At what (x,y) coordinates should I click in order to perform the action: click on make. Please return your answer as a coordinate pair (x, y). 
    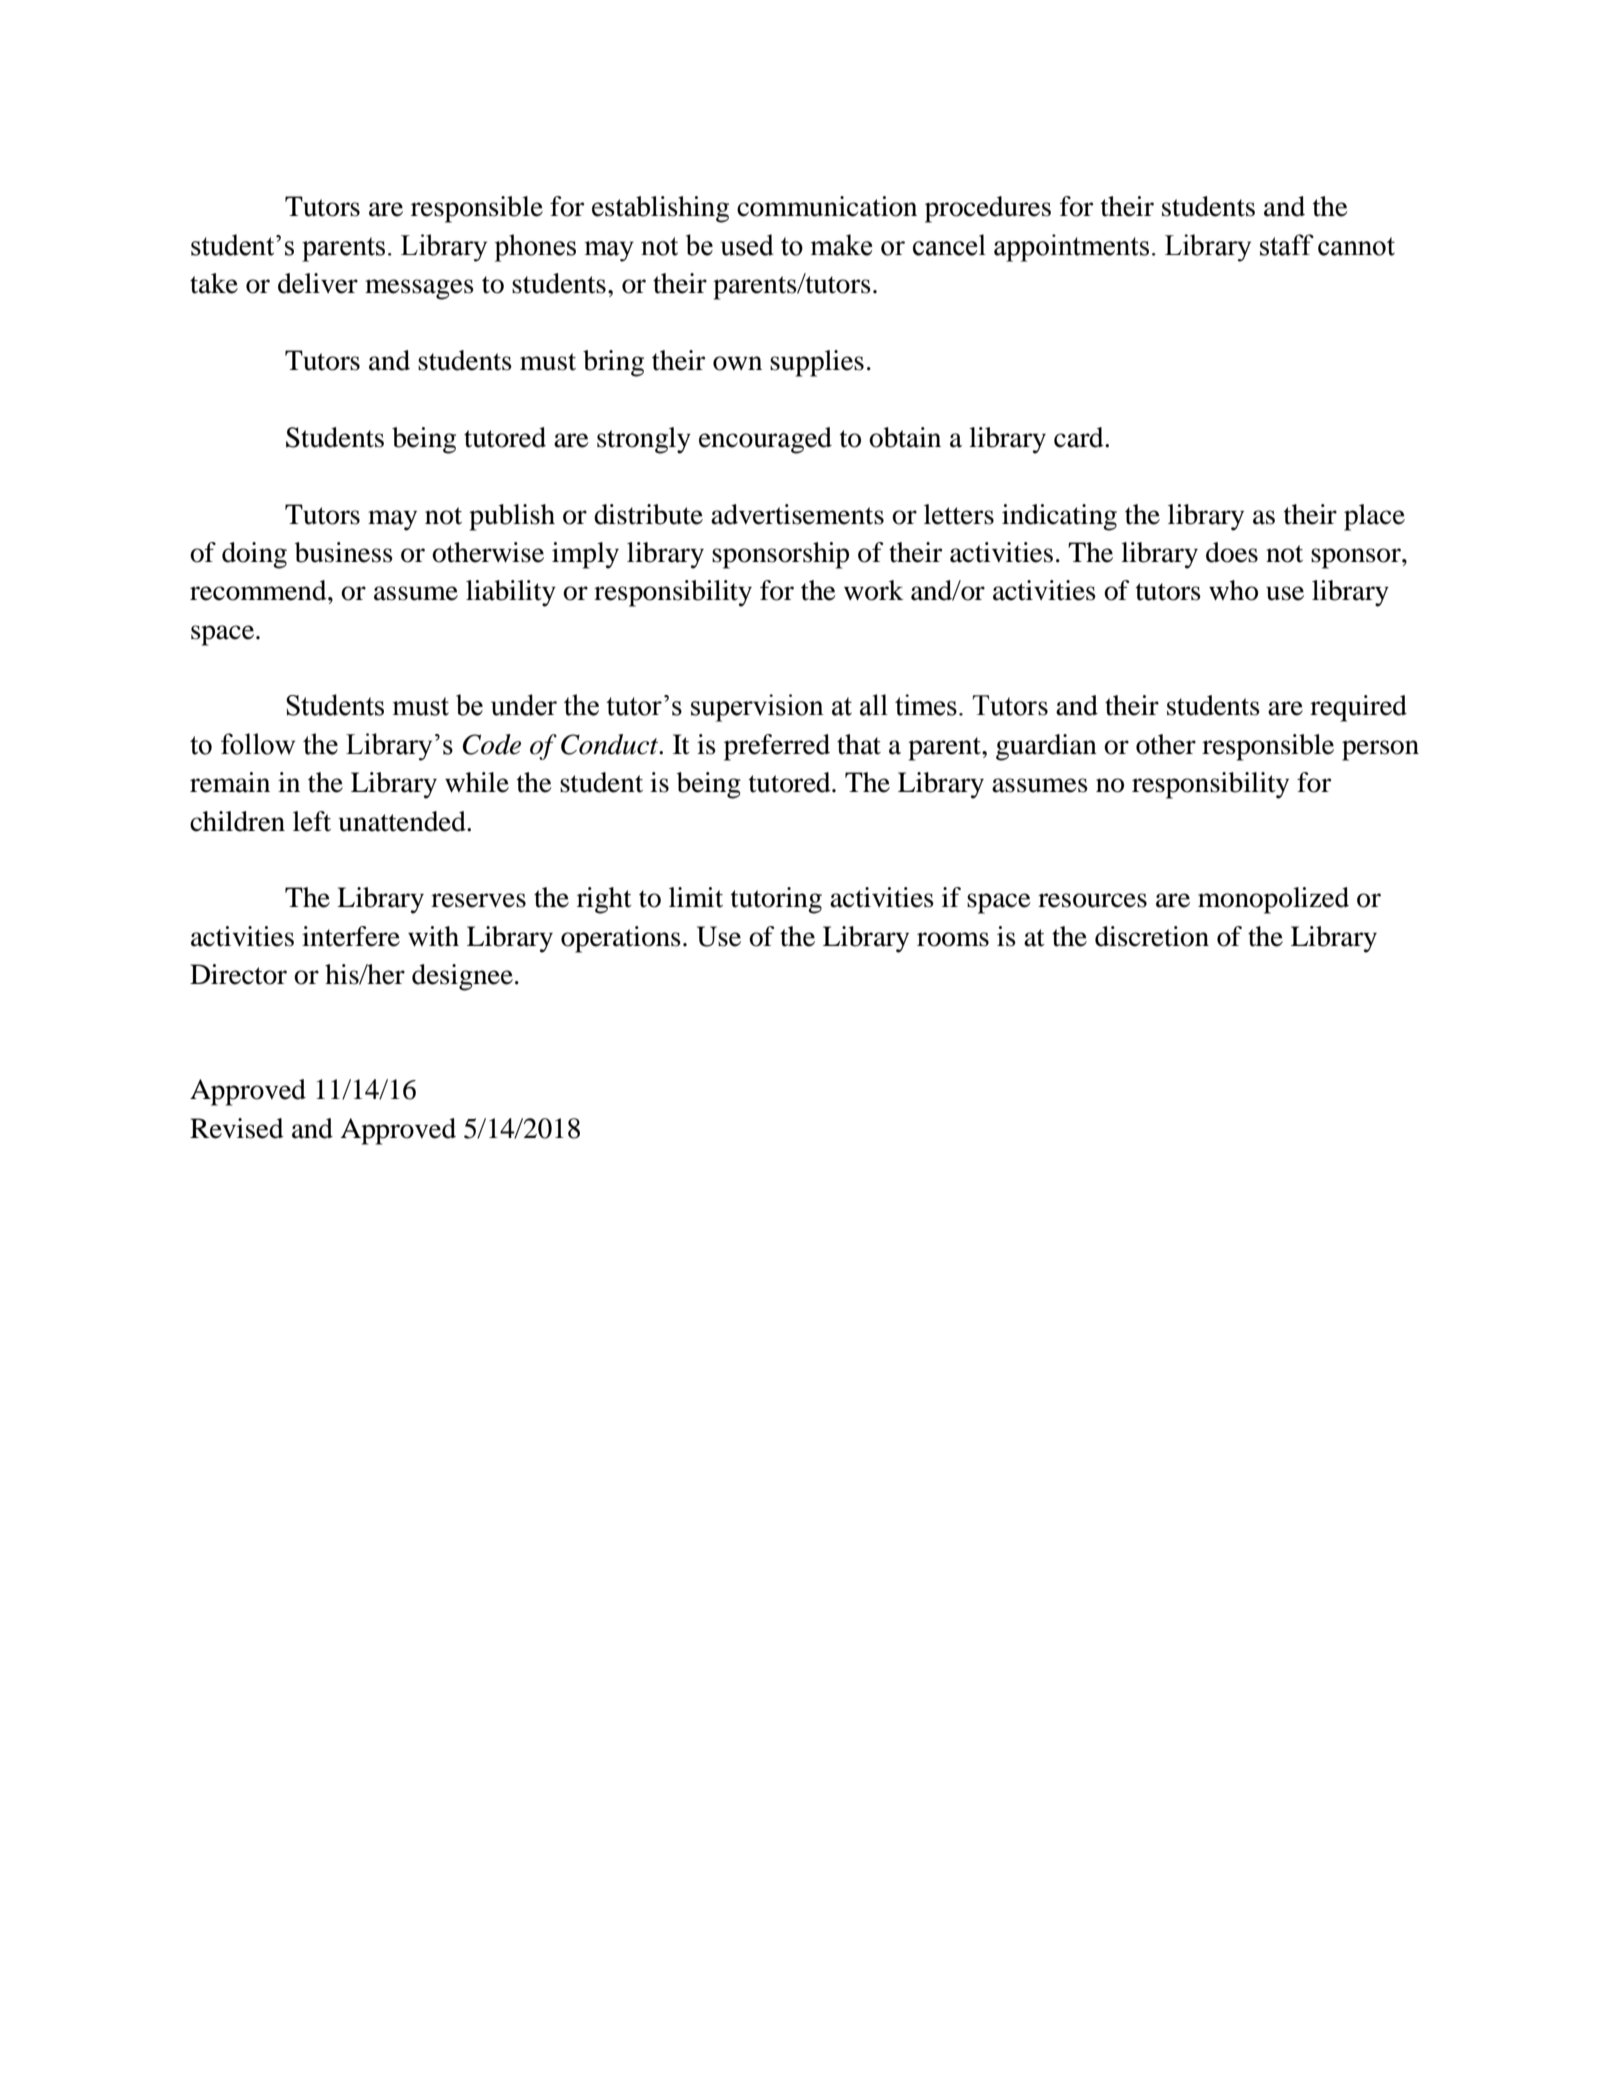
    Looking at the image, I should click on (841, 245).
